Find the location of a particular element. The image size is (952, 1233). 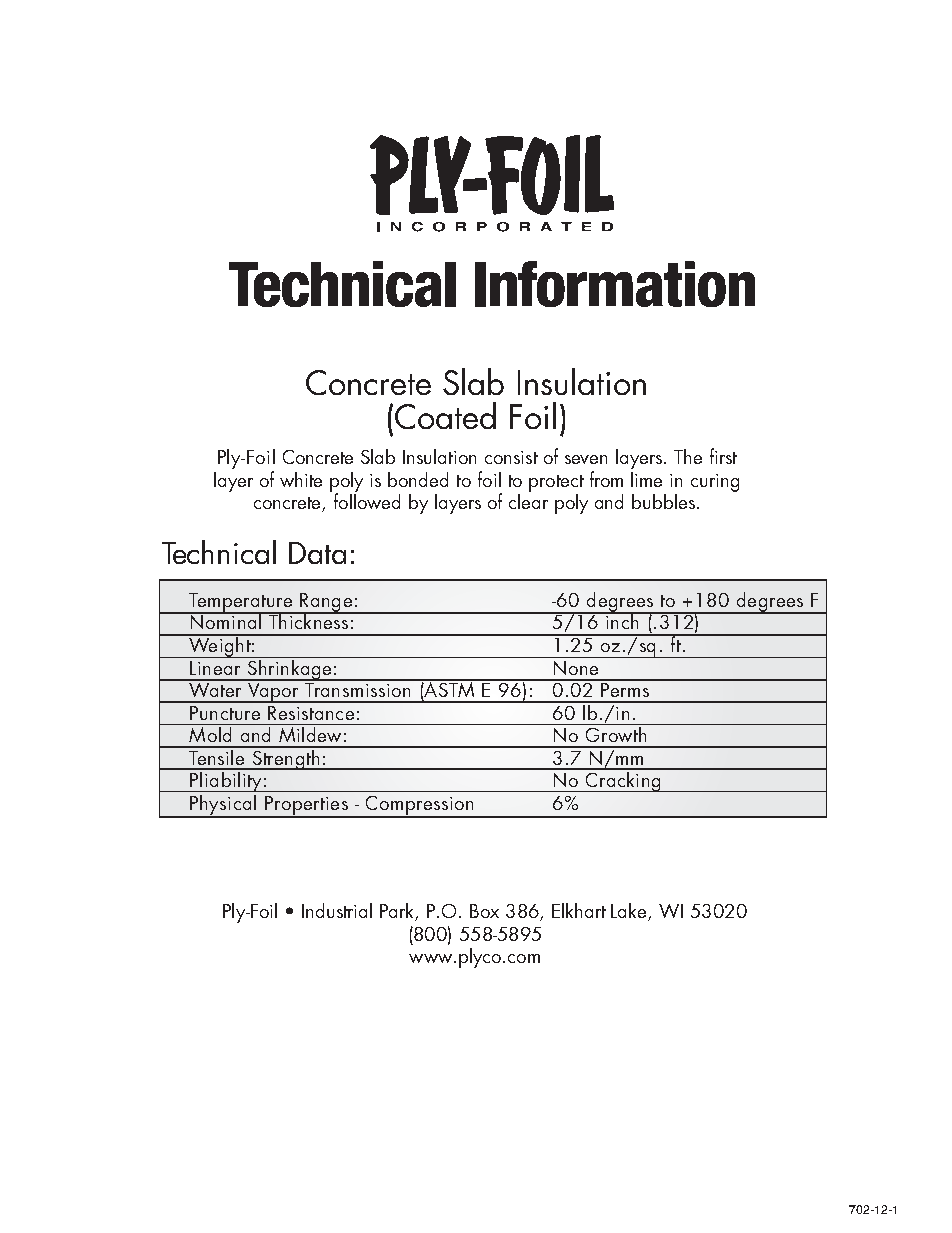

inch is located at coordinates (622, 620).
